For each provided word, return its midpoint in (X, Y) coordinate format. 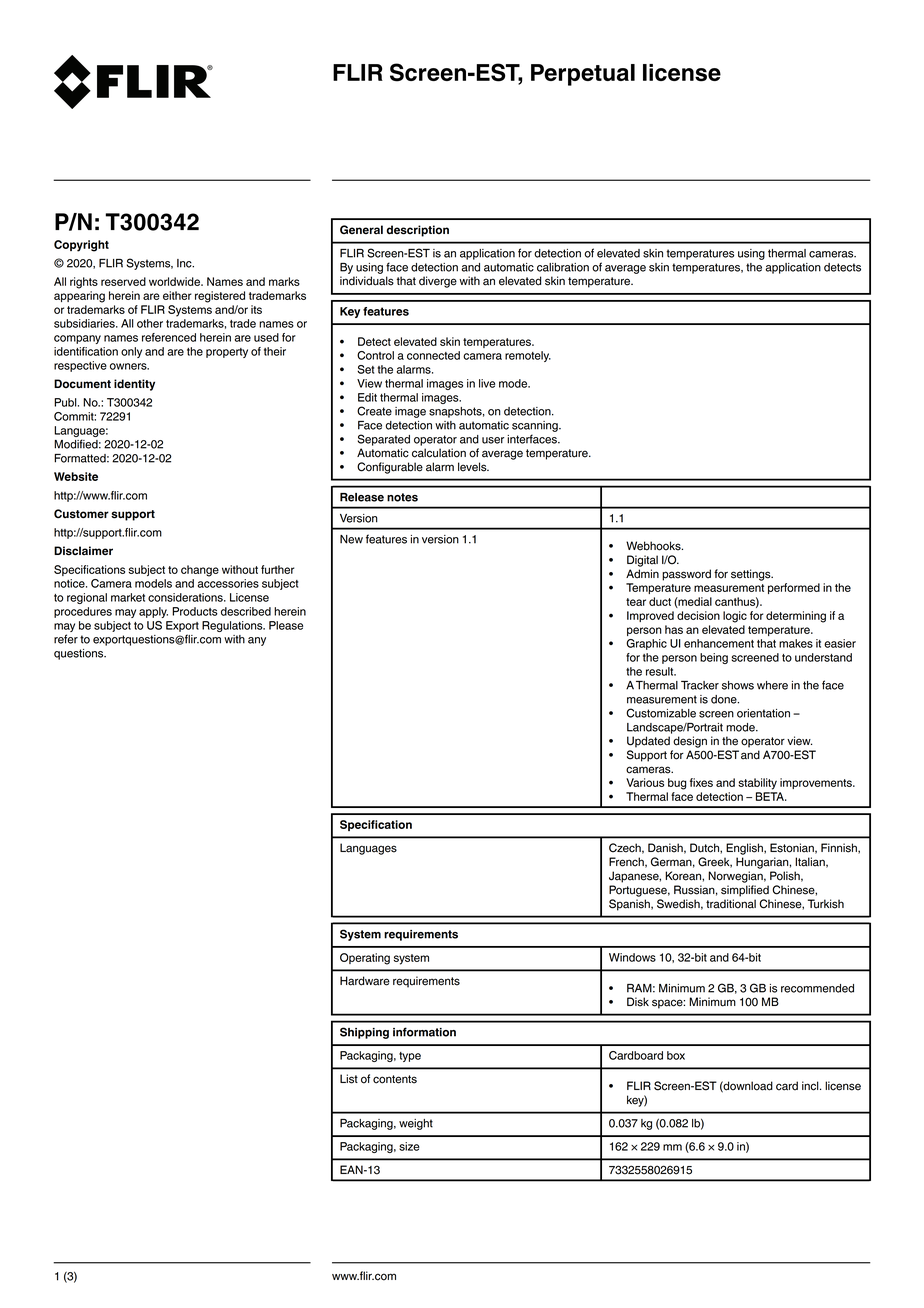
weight (416, 1124)
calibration (563, 267)
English (745, 849)
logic (735, 617)
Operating (365, 959)
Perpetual (583, 75)
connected (433, 355)
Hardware (365, 981)
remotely (528, 356)
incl (811, 1086)
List (349, 1079)
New (351, 539)
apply (153, 612)
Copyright (81, 246)
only (131, 352)
